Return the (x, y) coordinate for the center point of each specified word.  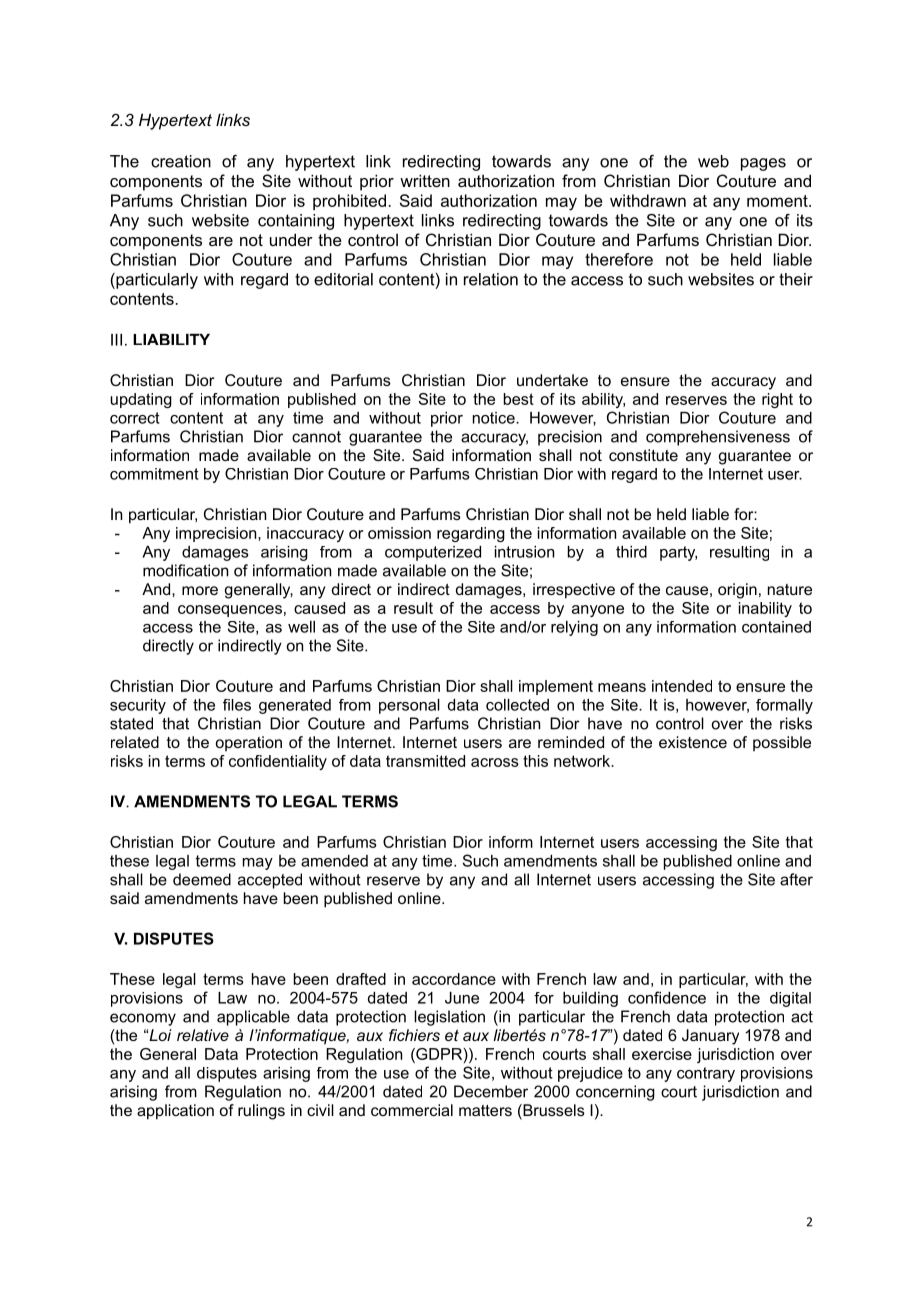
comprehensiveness (718, 438)
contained (776, 627)
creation (181, 161)
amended (334, 861)
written (425, 180)
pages (763, 164)
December (491, 1091)
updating (141, 400)
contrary (706, 1074)
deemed (202, 879)
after (796, 879)
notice (495, 418)
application (175, 1112)
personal (409, 706)
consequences (230, 611)
